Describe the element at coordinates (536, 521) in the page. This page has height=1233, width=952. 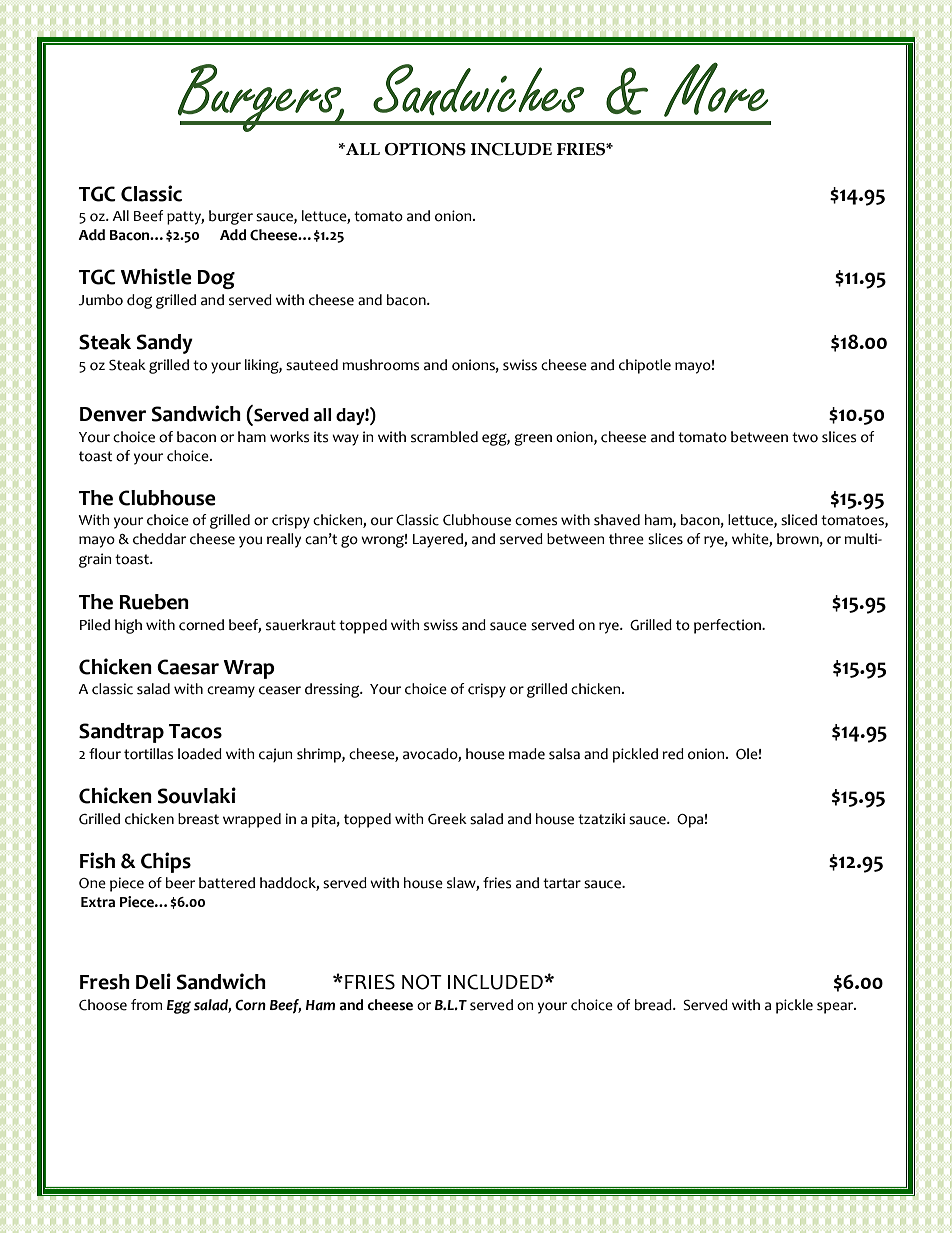
I see `comes` at that location.
